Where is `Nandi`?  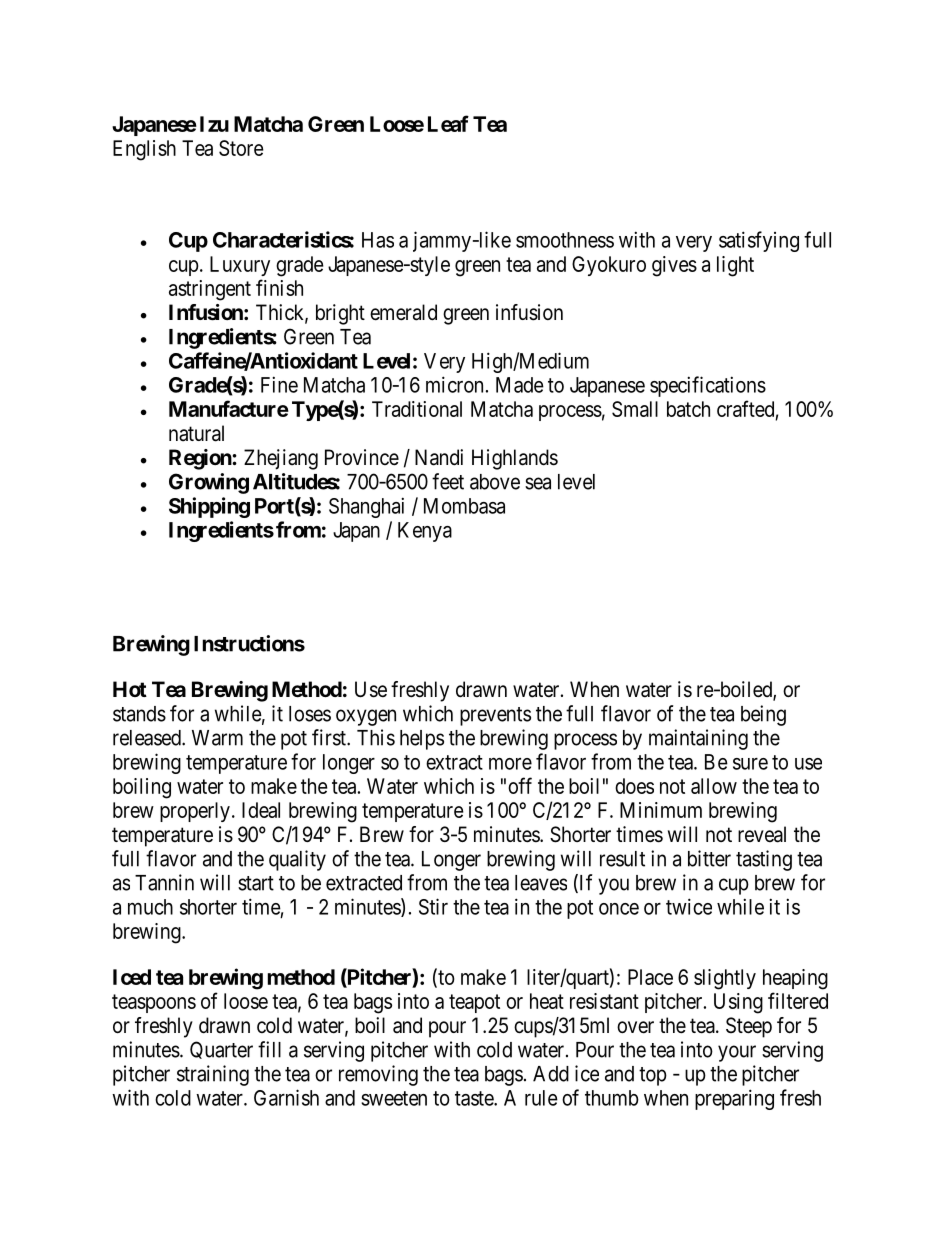 Nandi is located at coordinates (439, 457).
